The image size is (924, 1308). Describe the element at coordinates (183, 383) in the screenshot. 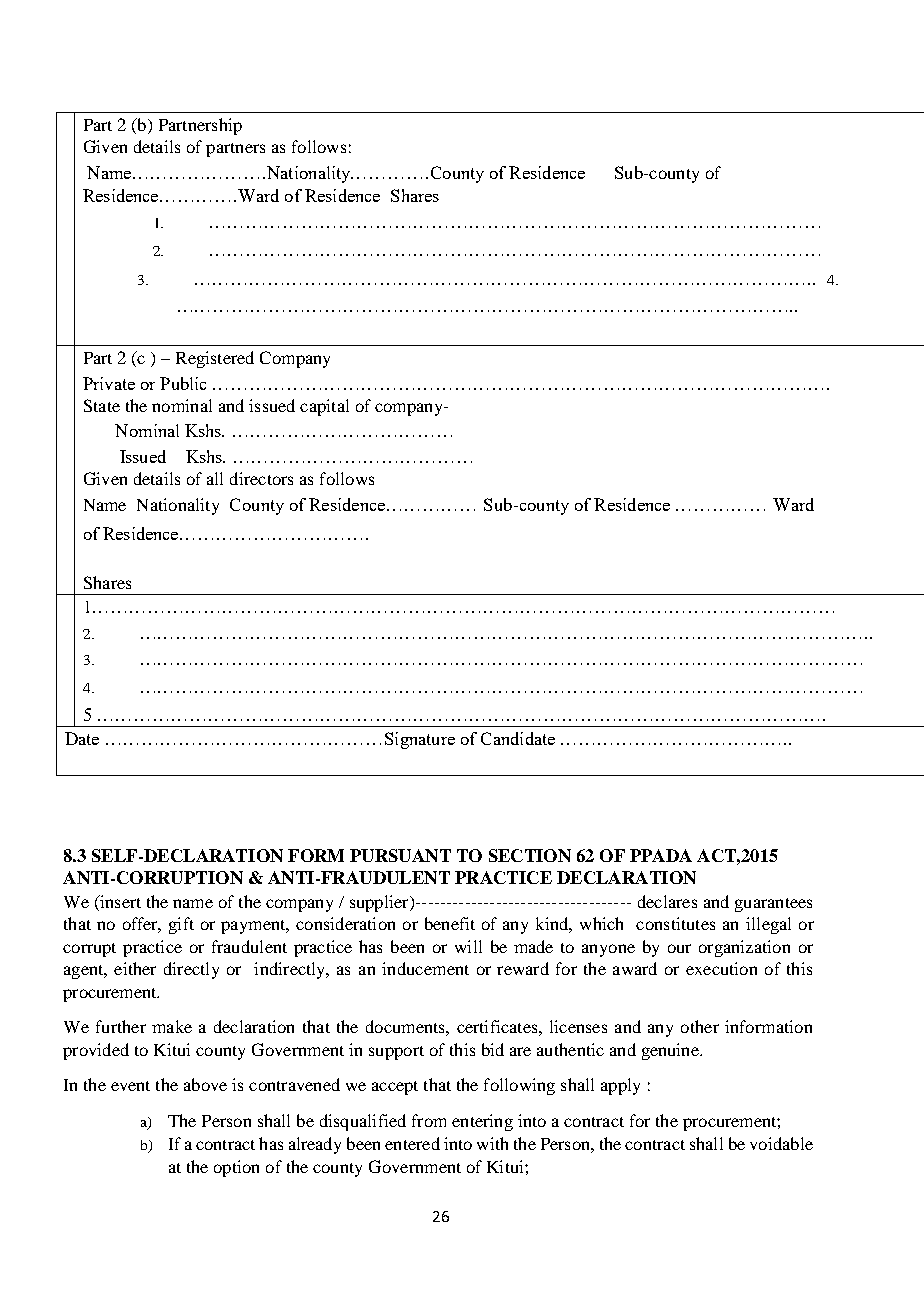

I see `Public` at that location.
